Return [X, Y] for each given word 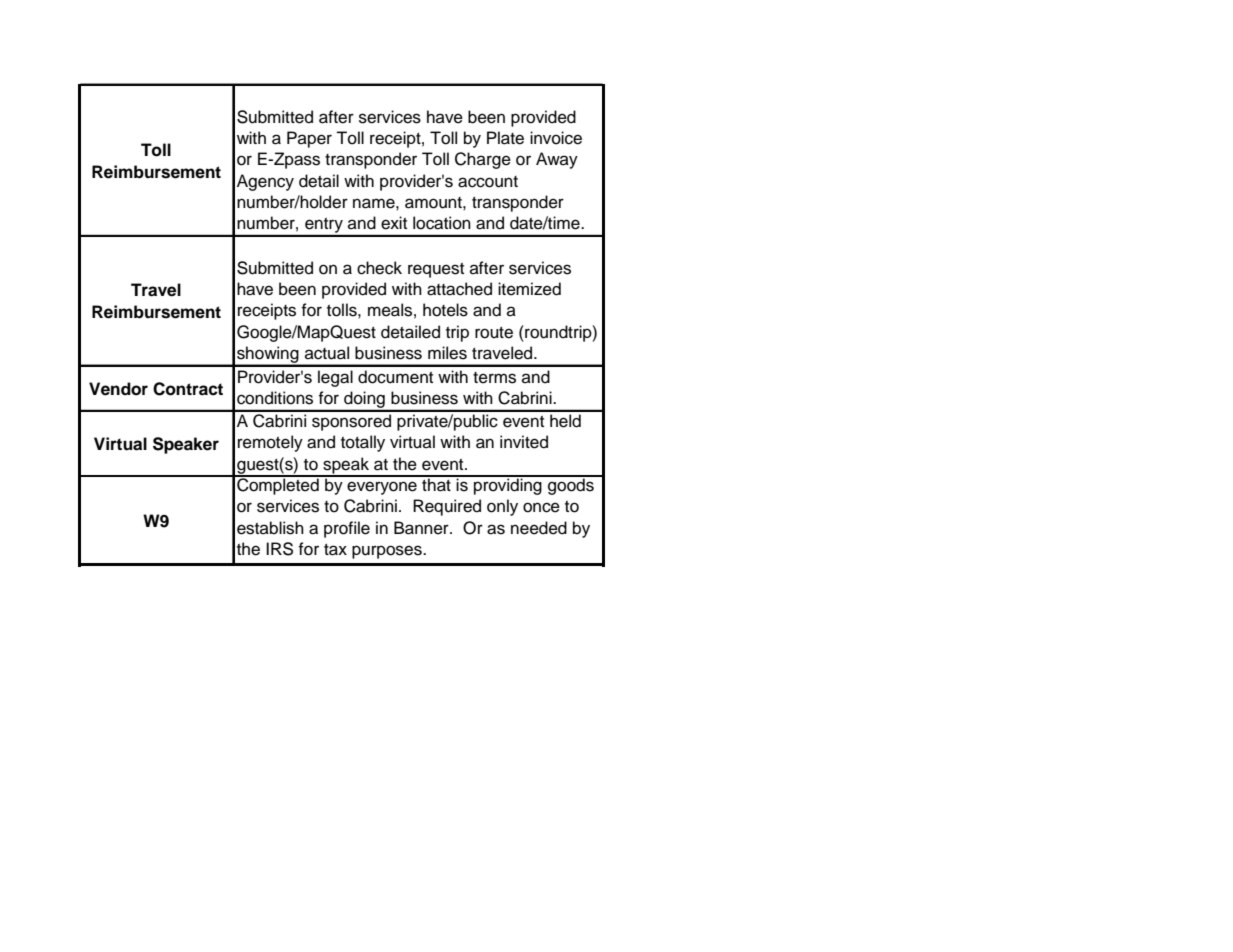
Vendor [118, 389]
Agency [265, 182]
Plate [505, 138]
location [442, 223]
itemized [529, 289]
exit [394, 223]
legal [335, 378]
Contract [188, 389]
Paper [309, 139]
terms [494, 378]
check [379, 268]
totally [363, 443]
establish [270, 528]
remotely [270, 443]
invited [524, 442]
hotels [445, 310]
